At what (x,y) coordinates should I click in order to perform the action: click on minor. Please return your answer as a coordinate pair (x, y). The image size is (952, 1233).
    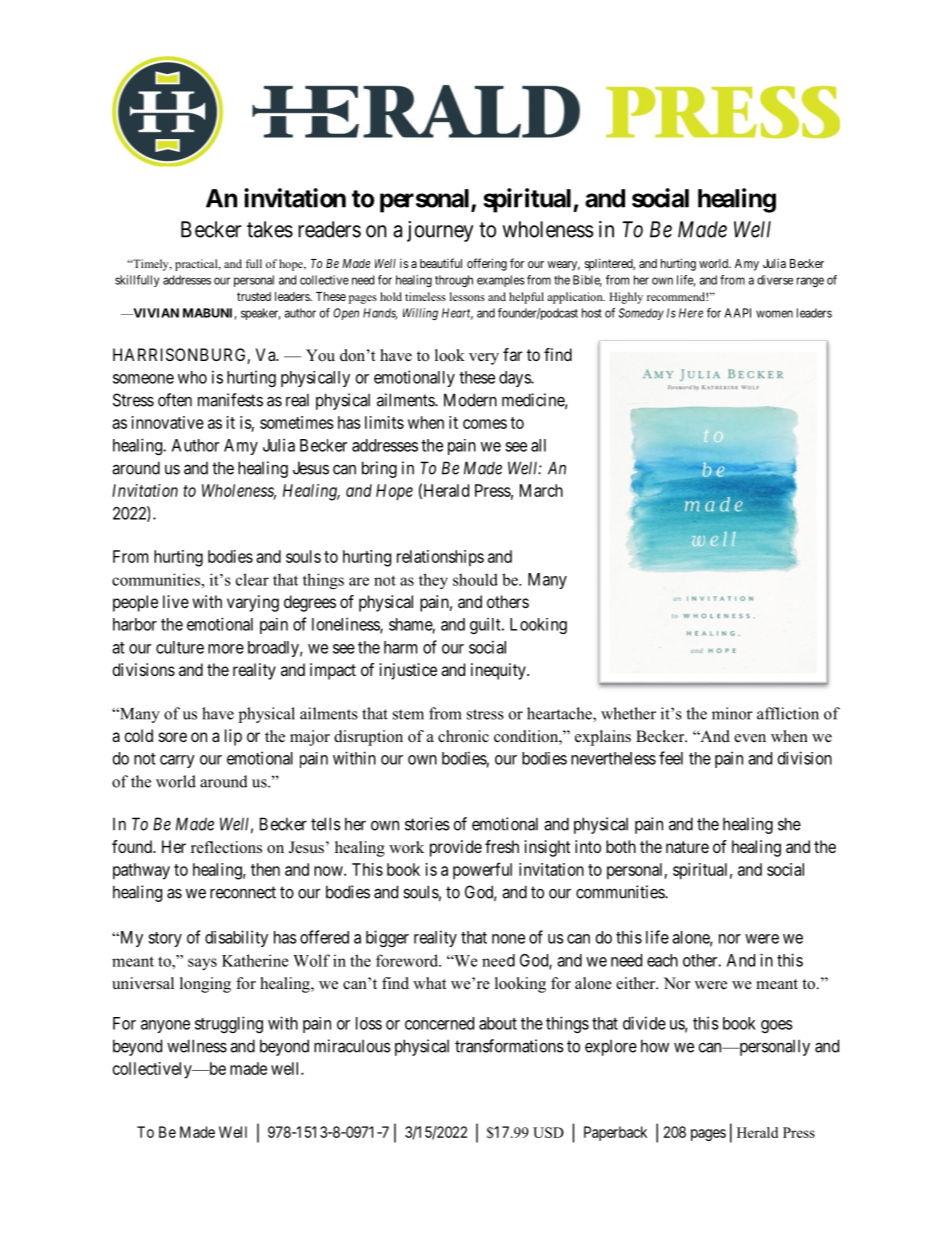
    Looking at the image, I should click on (732, 713).
